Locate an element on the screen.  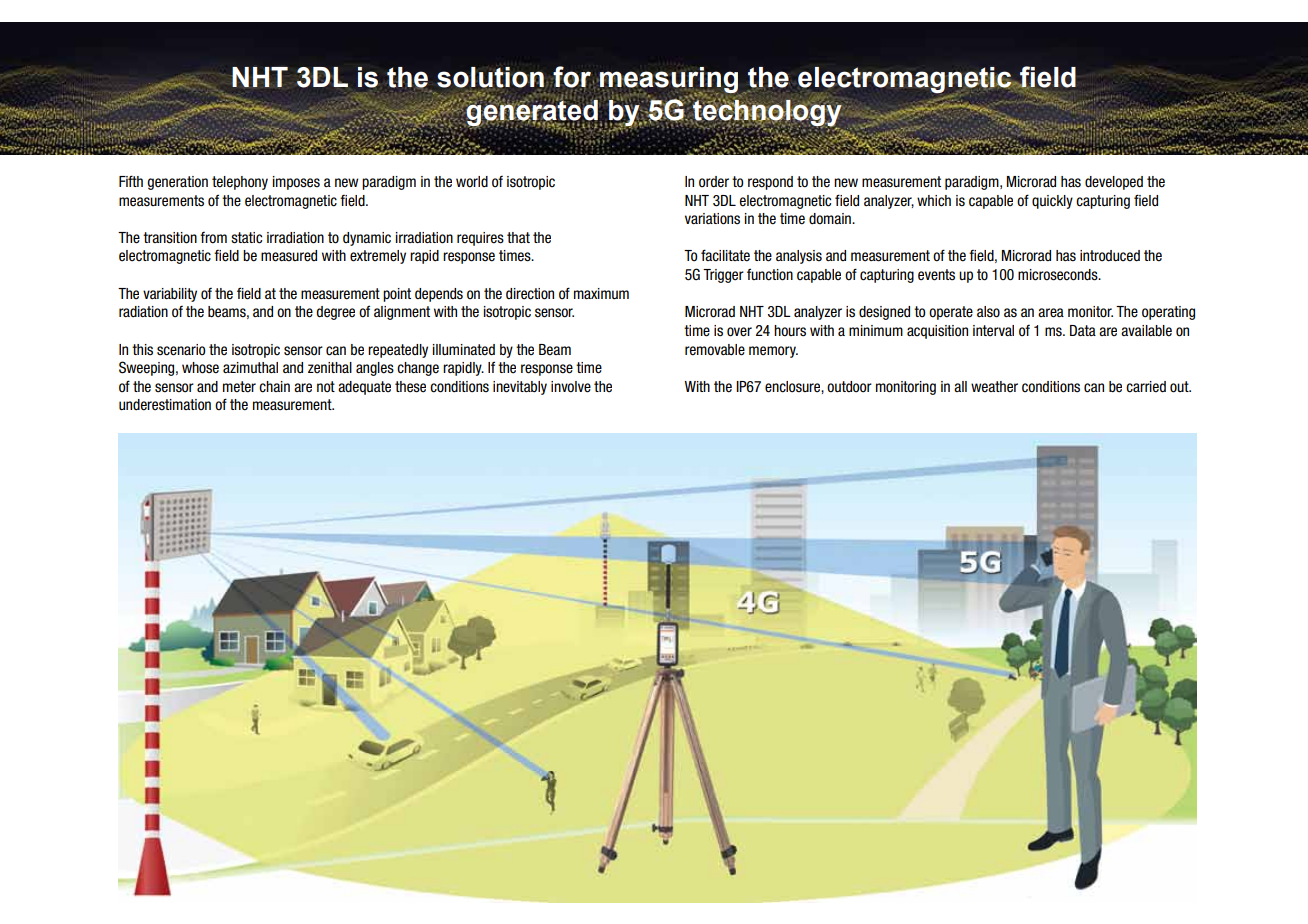
measuring is located at coordinates (669, 81).
